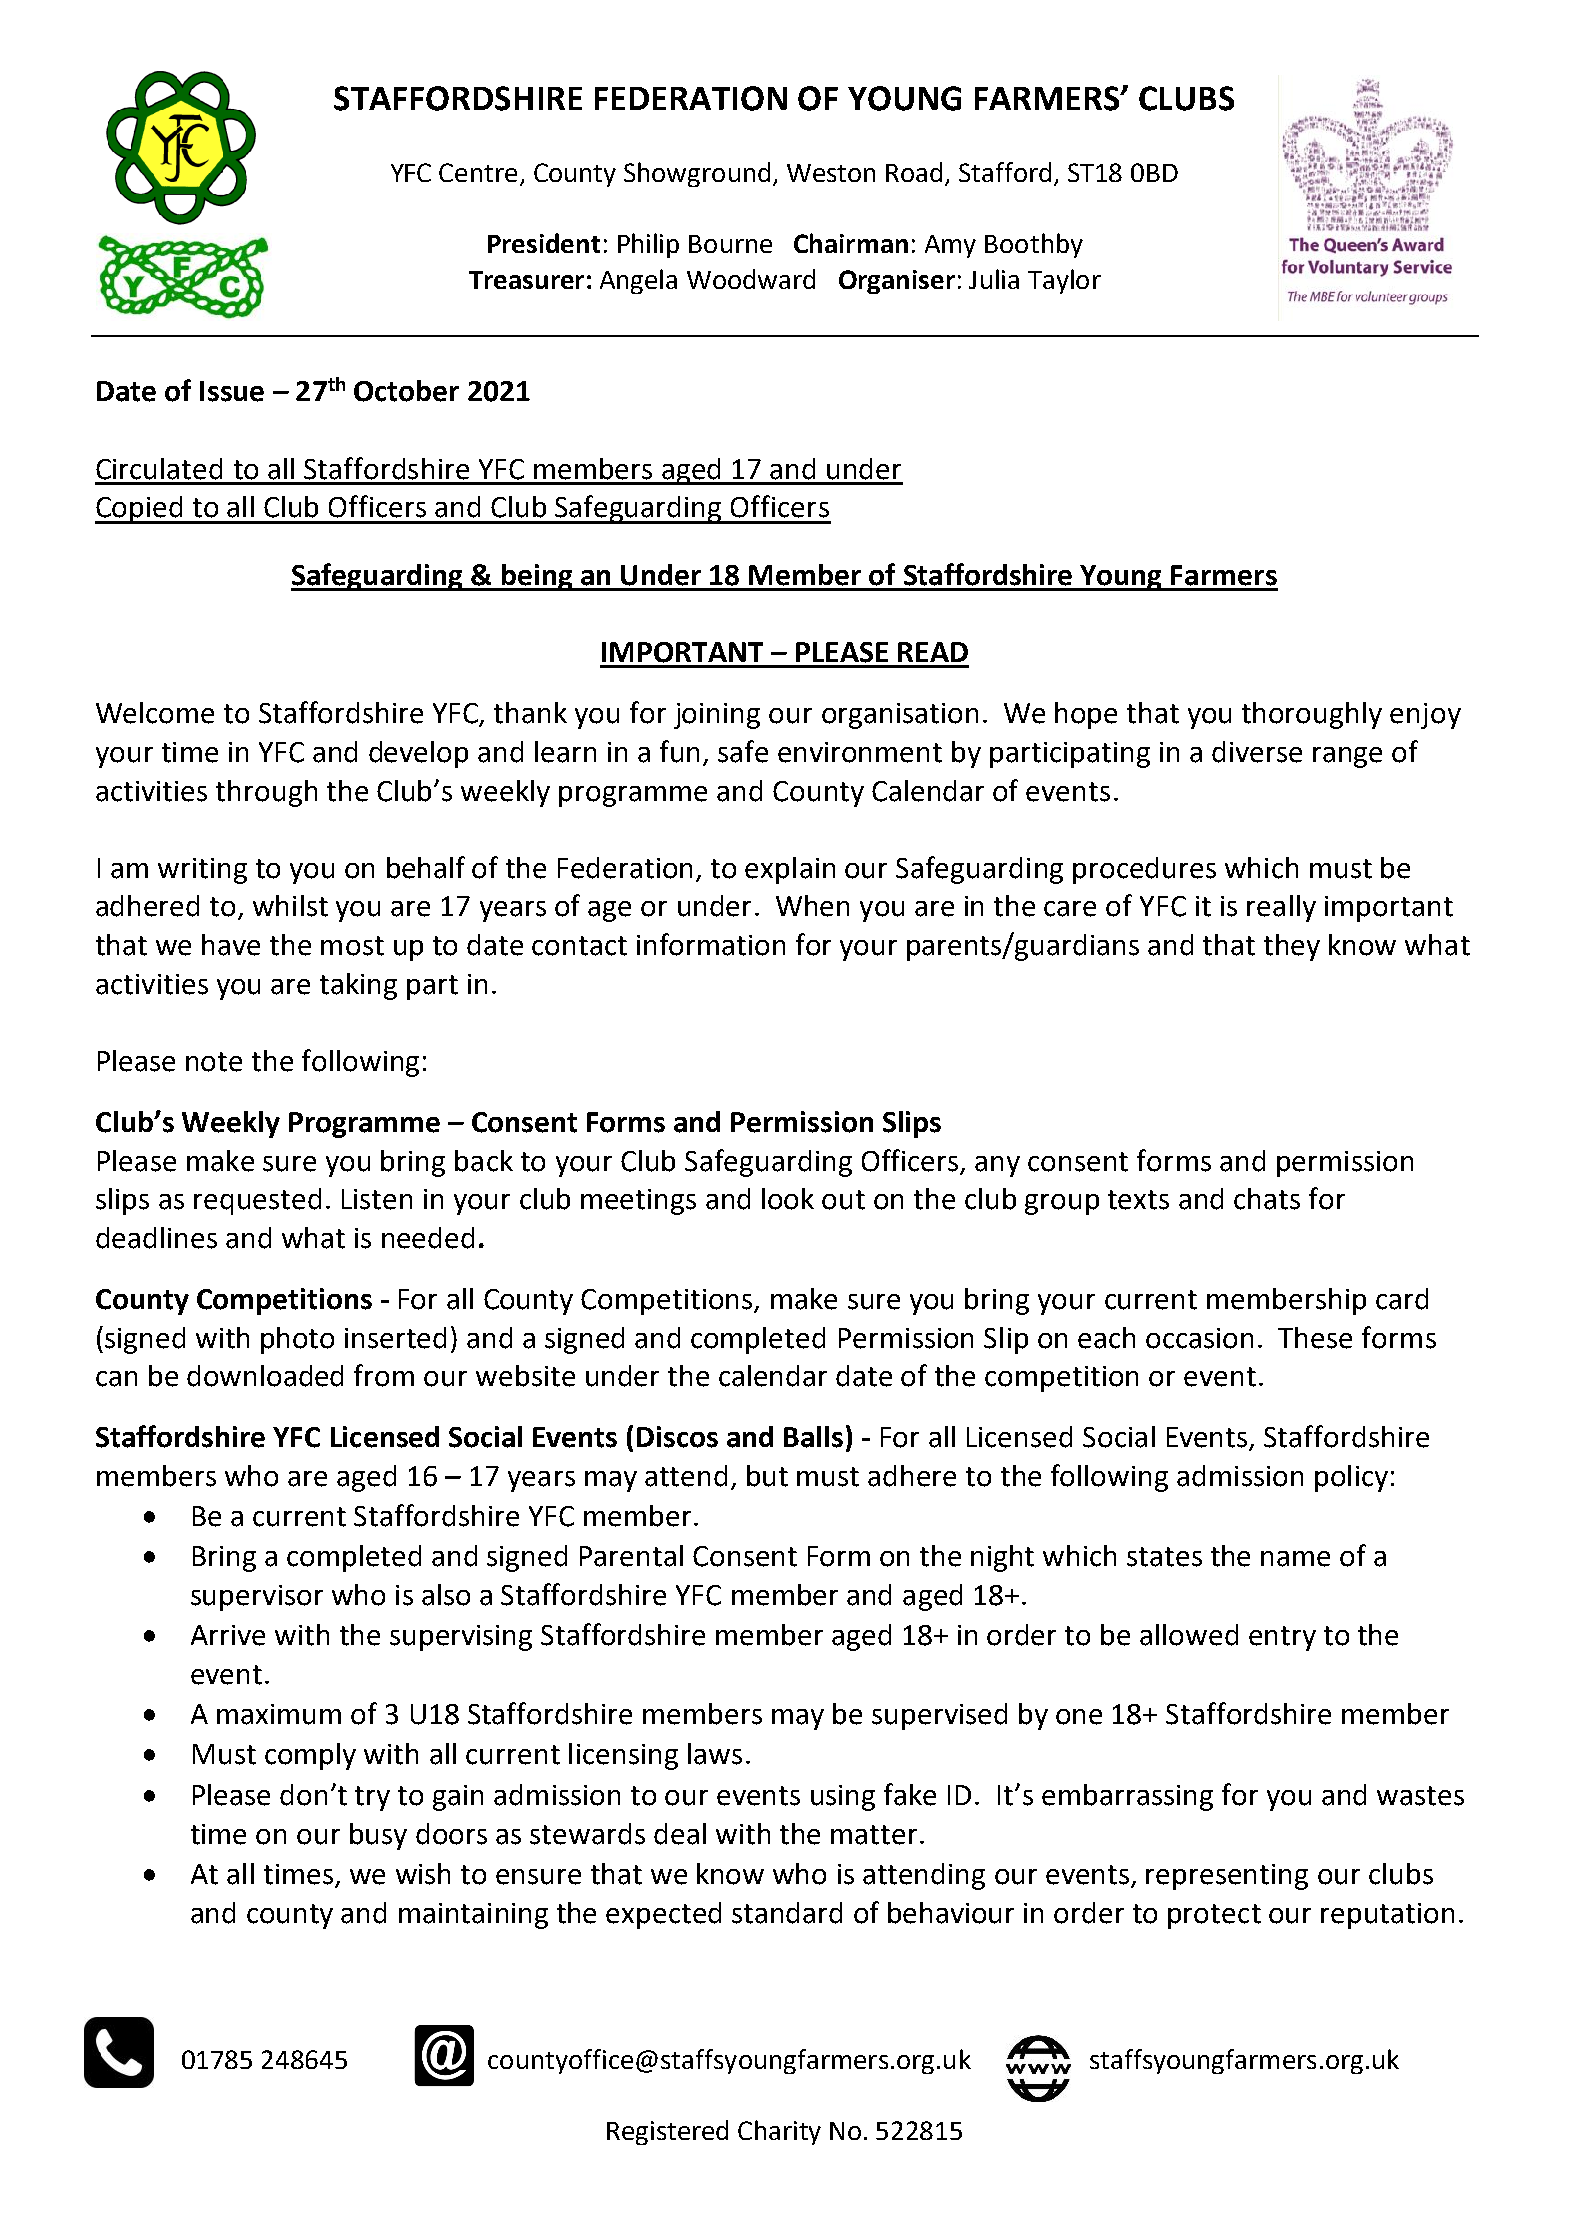  I want to click on maintaining, so click(473, 1916).
